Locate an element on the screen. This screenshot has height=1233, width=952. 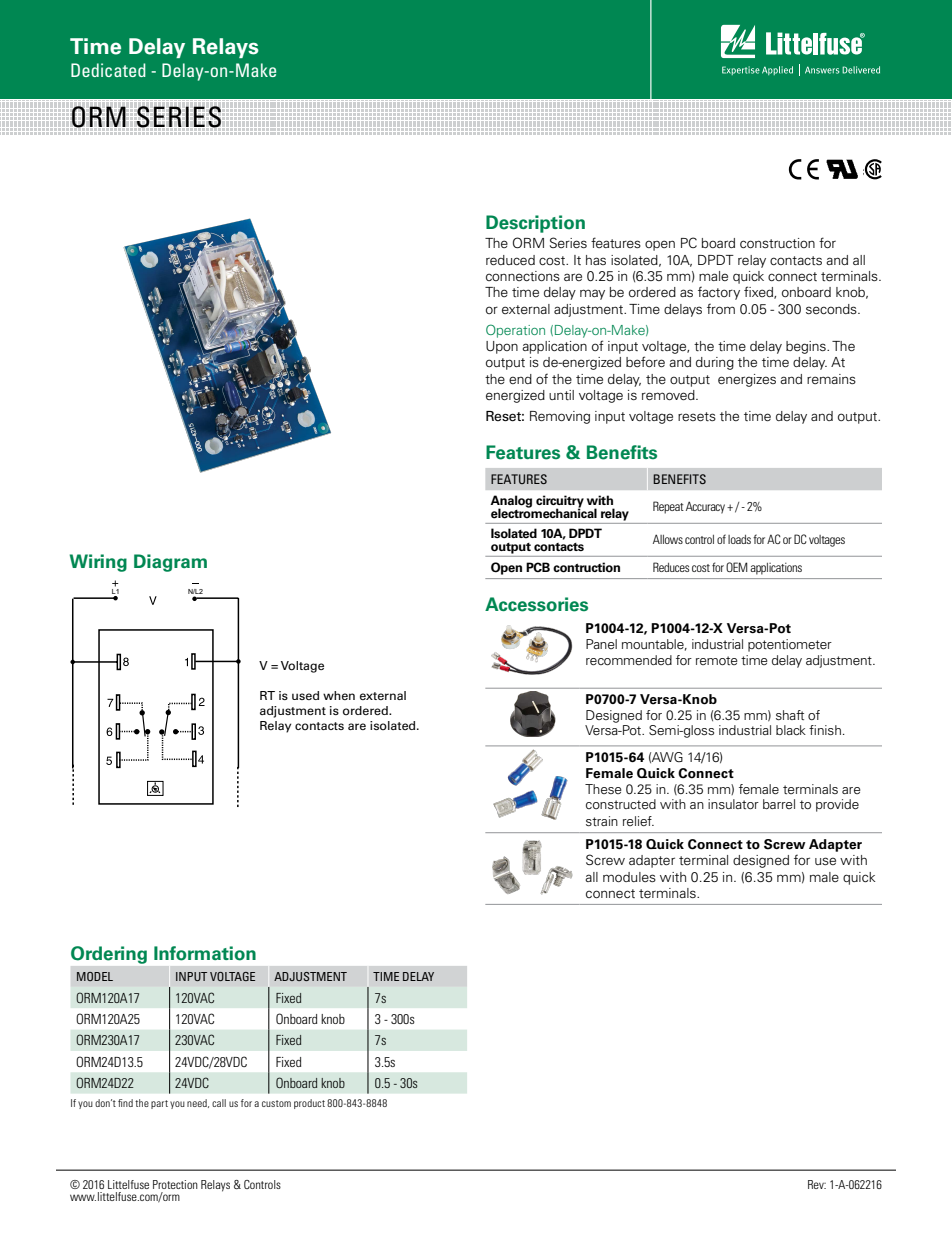
Analog is located at coordinates (511, 502).
